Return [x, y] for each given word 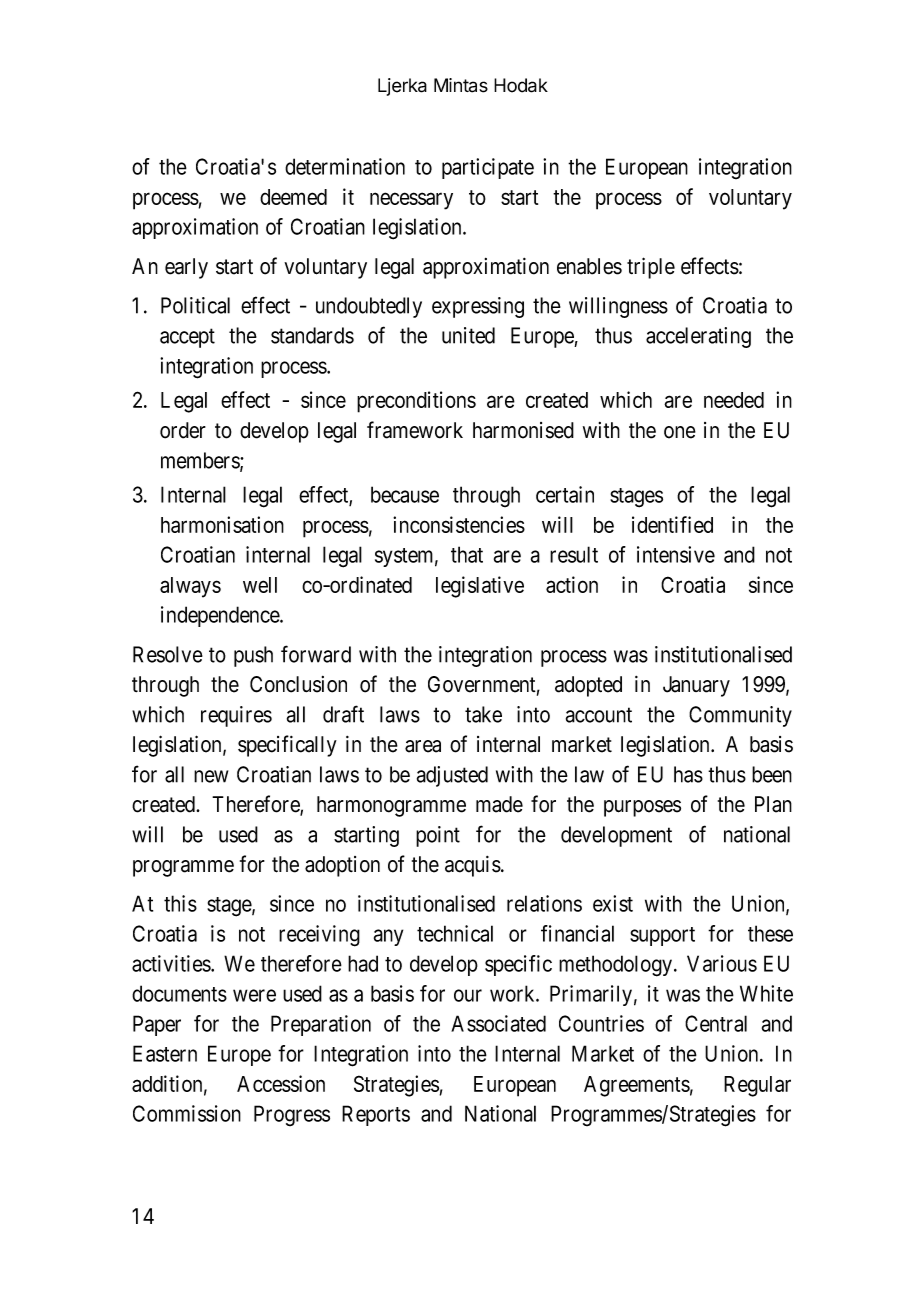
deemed [293, 197]
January [696, 686]
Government [484, 685]
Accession [281, 1083]
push [253, 656]
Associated [498, 1023]
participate [488, 168]
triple [651, 268]
